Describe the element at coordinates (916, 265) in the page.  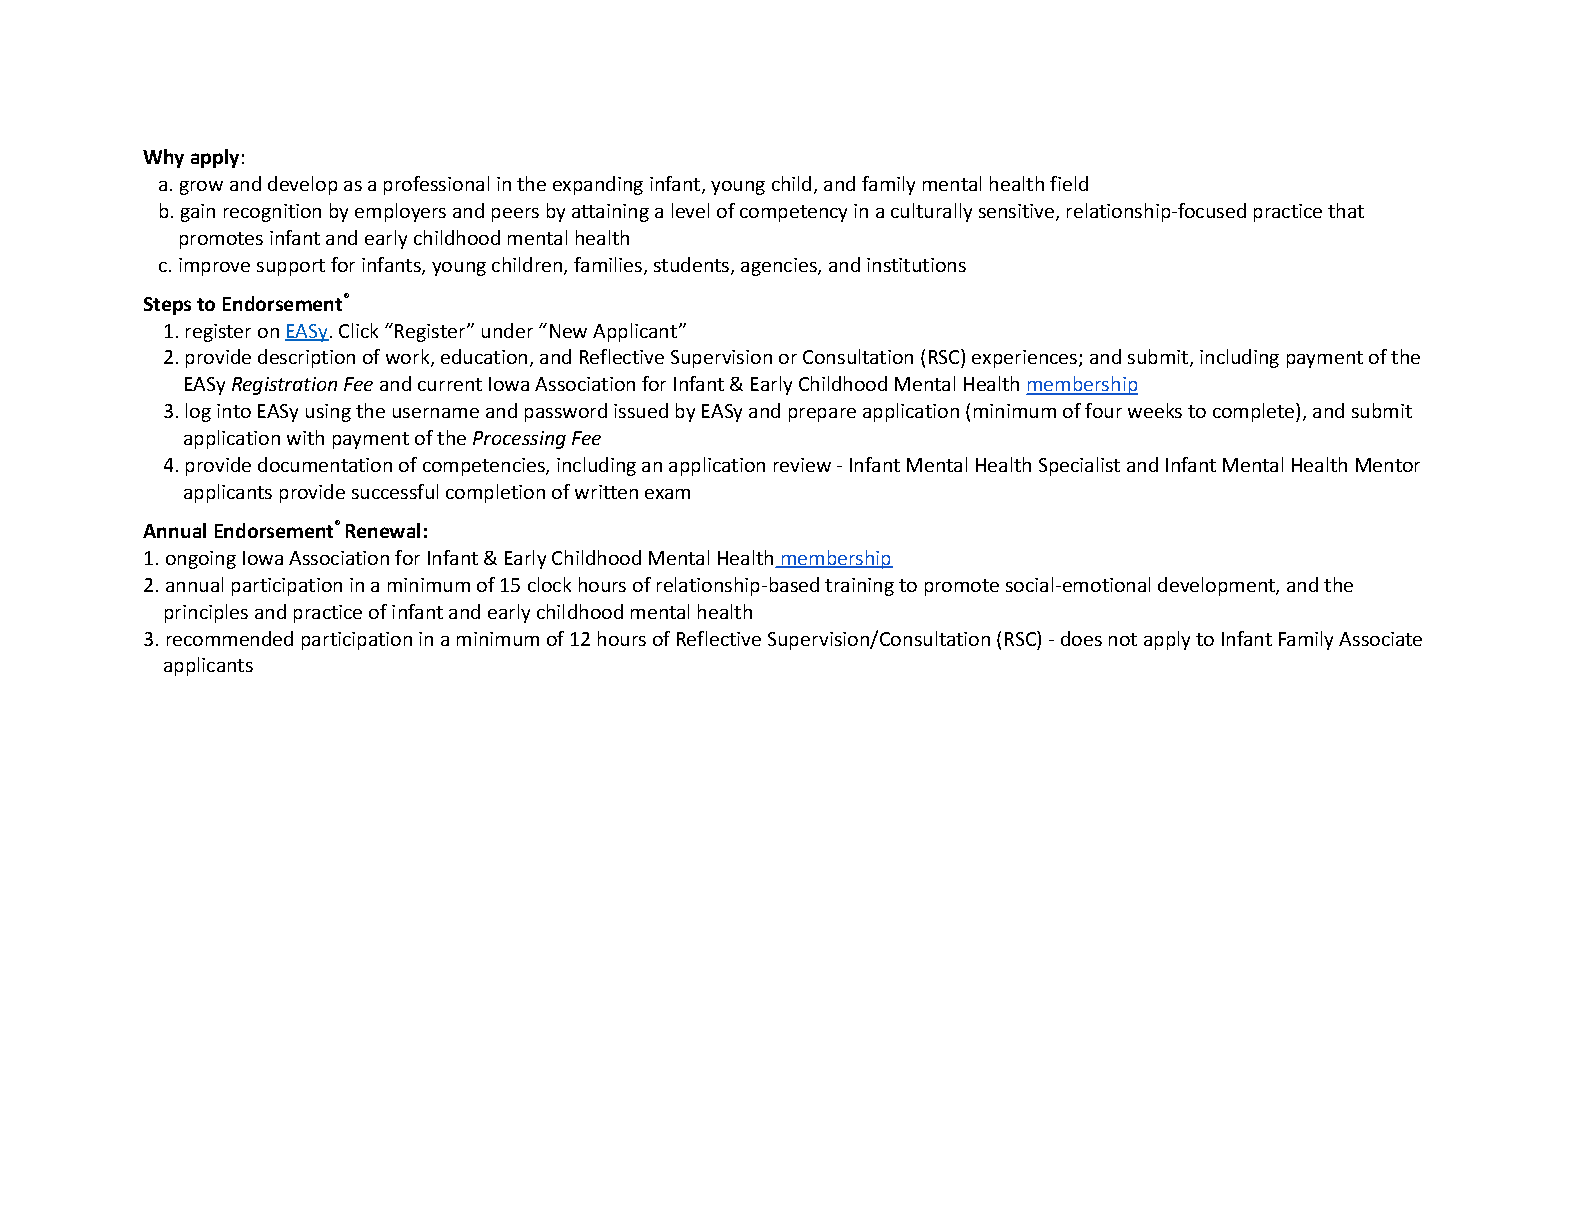
I see `institutions` at that location.
